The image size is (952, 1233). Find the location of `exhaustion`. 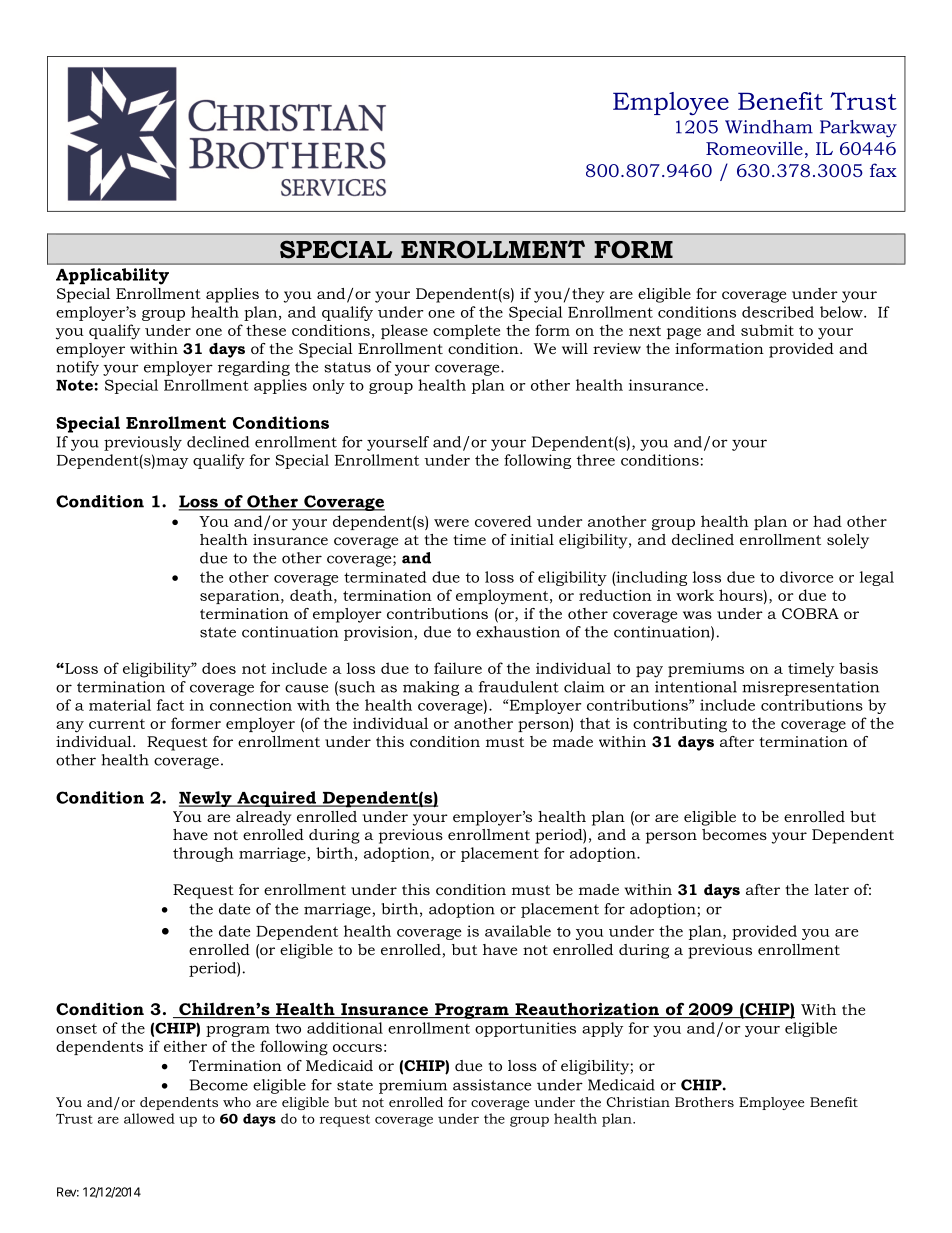

exhaustion is located at coordinates (518, 632).
